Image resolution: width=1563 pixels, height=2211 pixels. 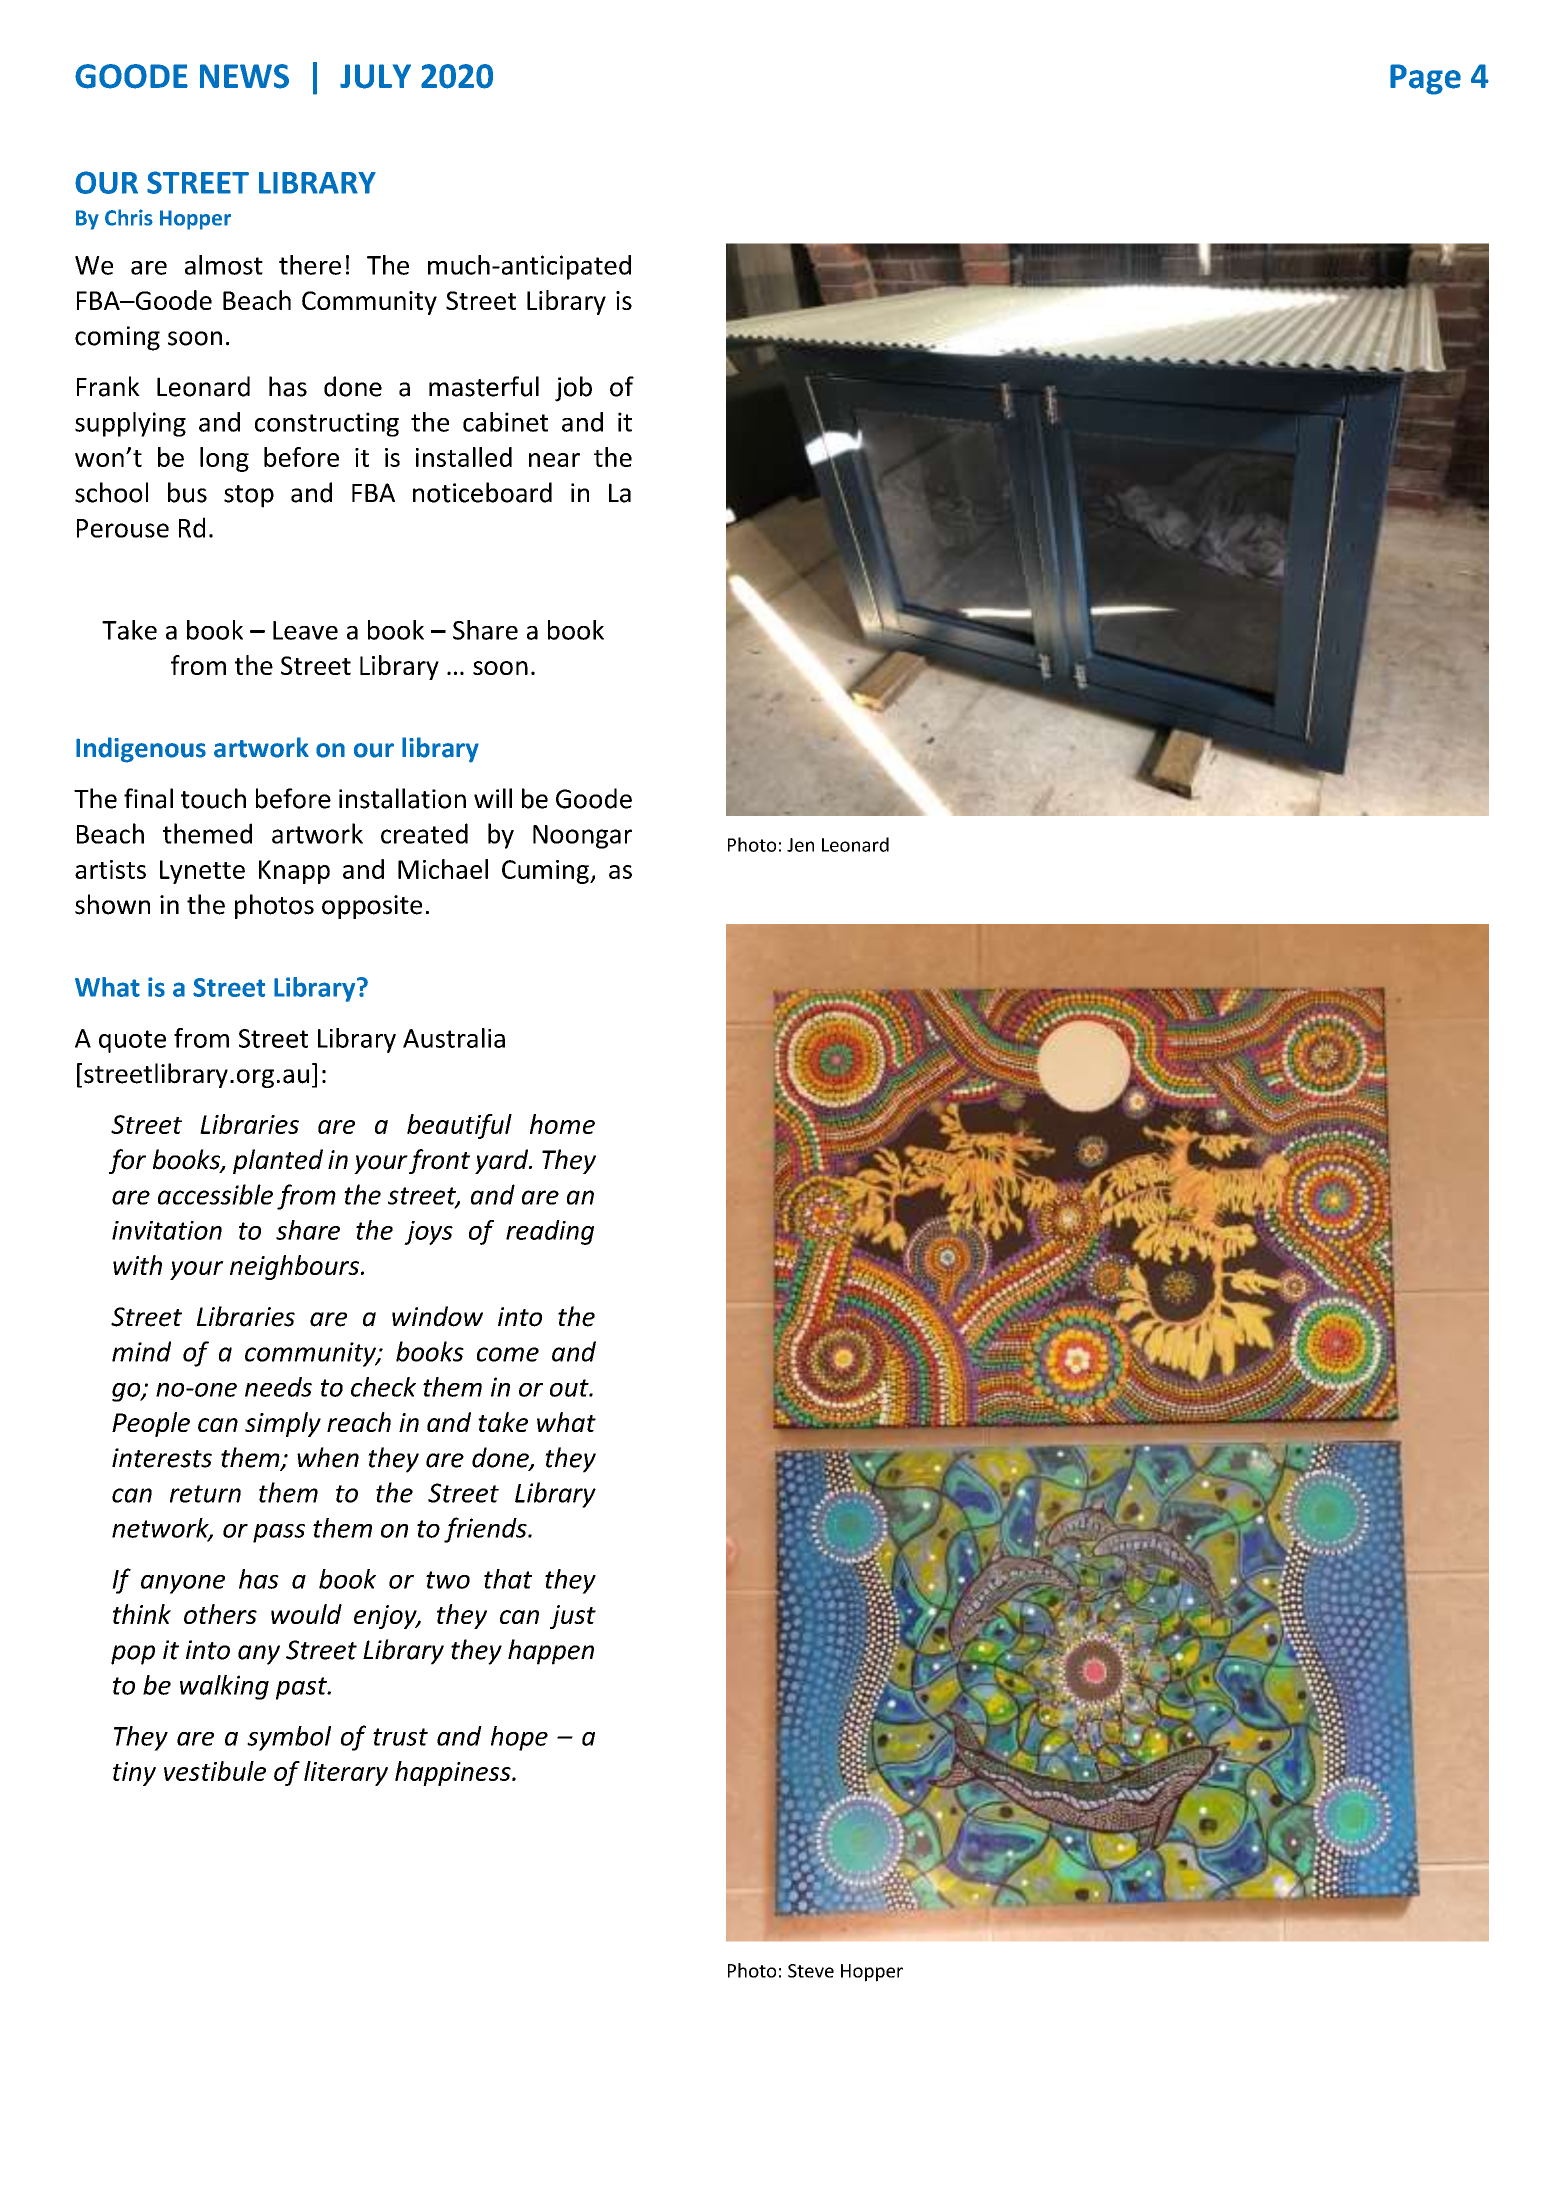 I want to click on hope, so click(x=519, y=1738).
